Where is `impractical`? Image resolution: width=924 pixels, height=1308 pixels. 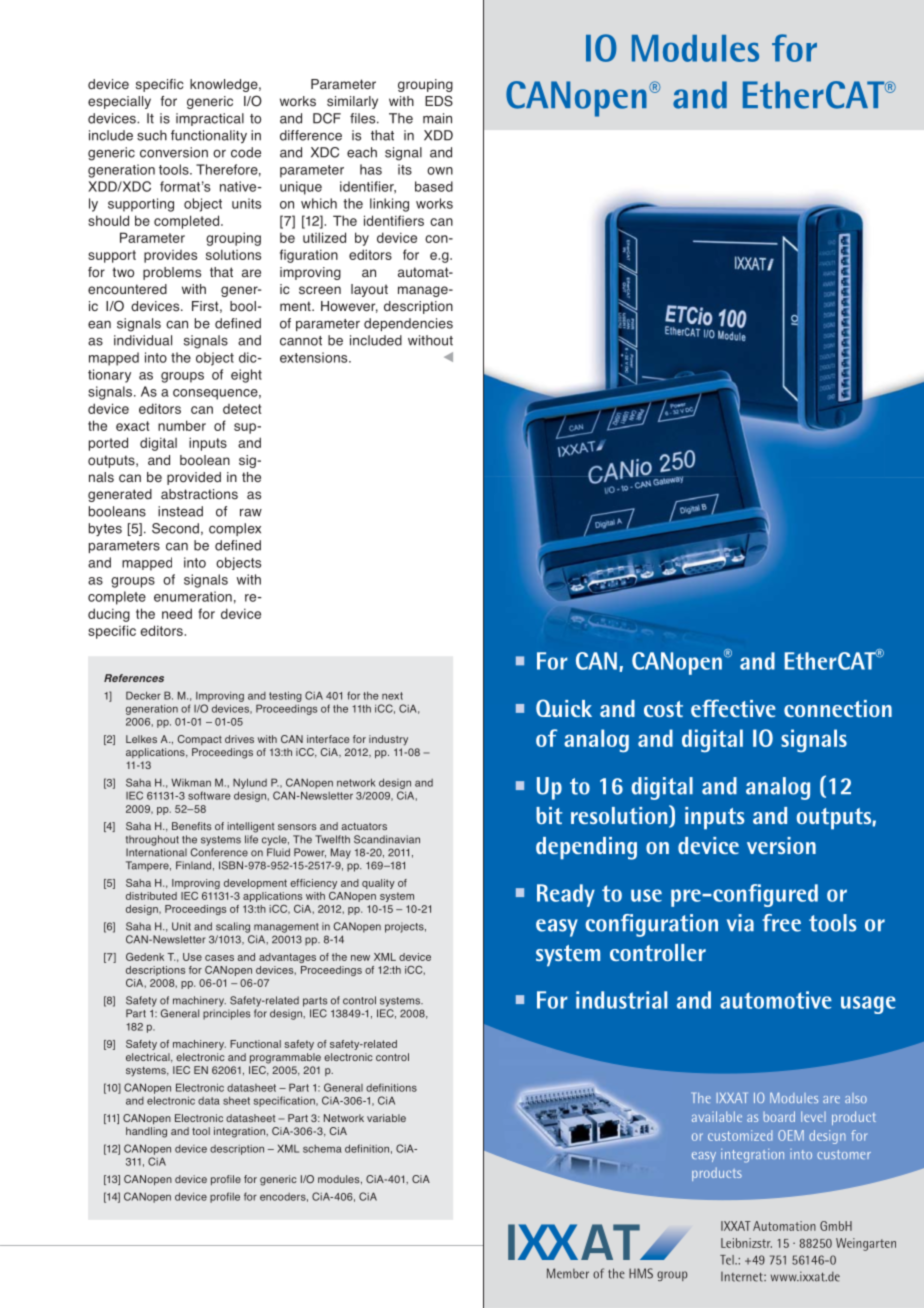 impractical is located at coordinates (210, 119).
